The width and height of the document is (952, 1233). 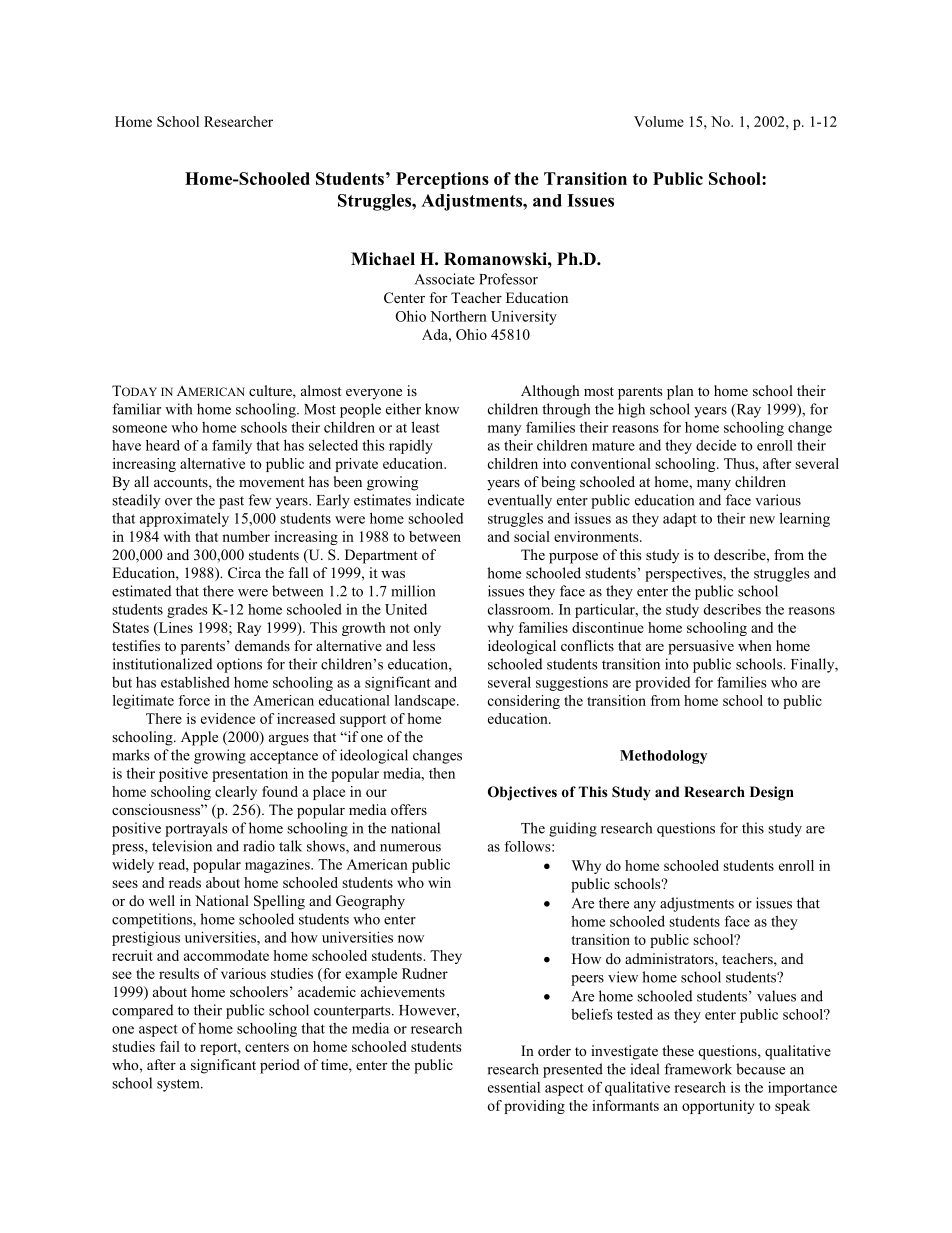 I want to click on essential, so click(x=514, y=1087).
